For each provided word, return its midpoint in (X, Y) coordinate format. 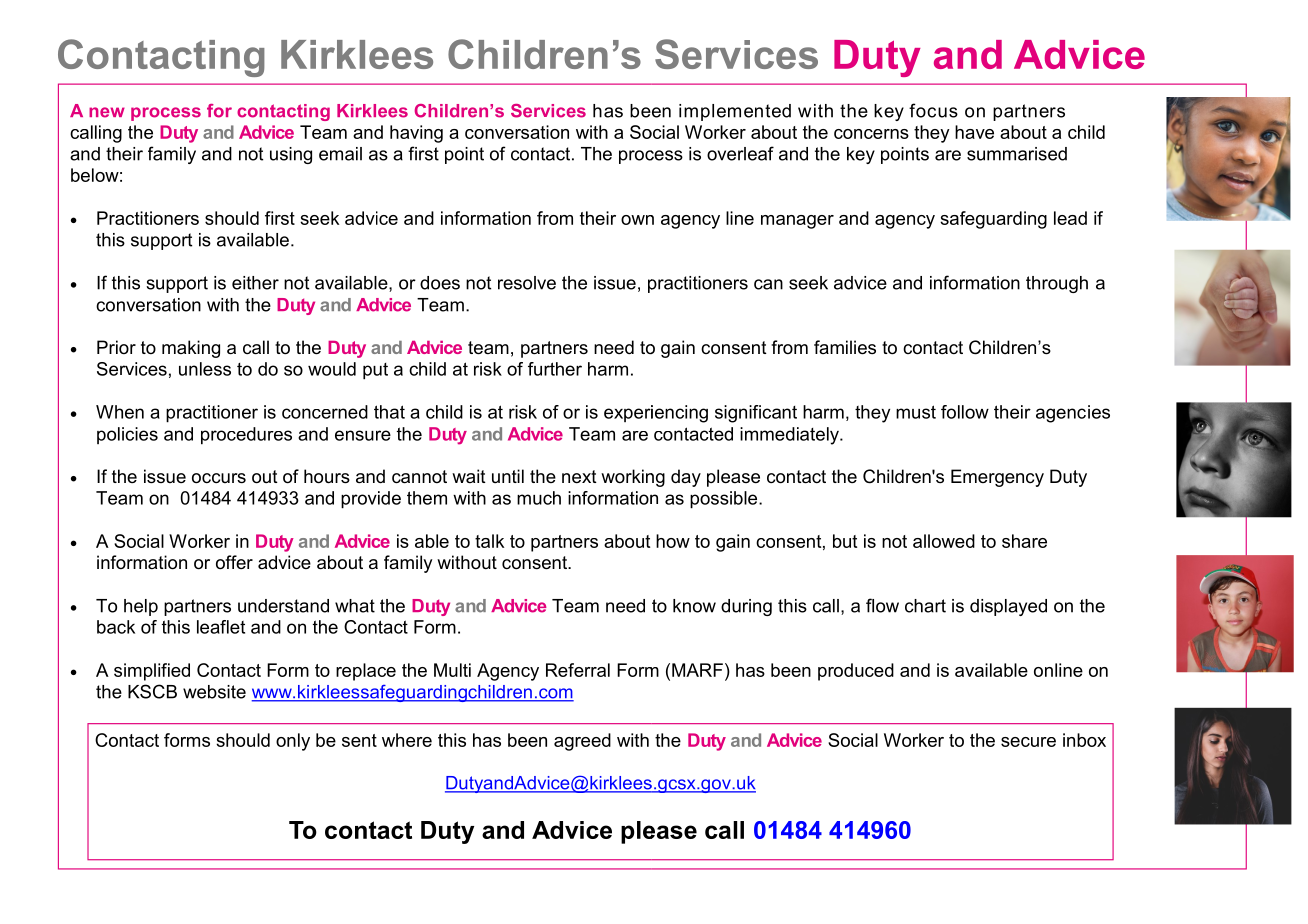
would (332, 369)
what (355, 606)
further (555, 369)
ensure (363, 435)
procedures (246, 436)
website (214, 692)
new (107, 112)
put (375, 371)
